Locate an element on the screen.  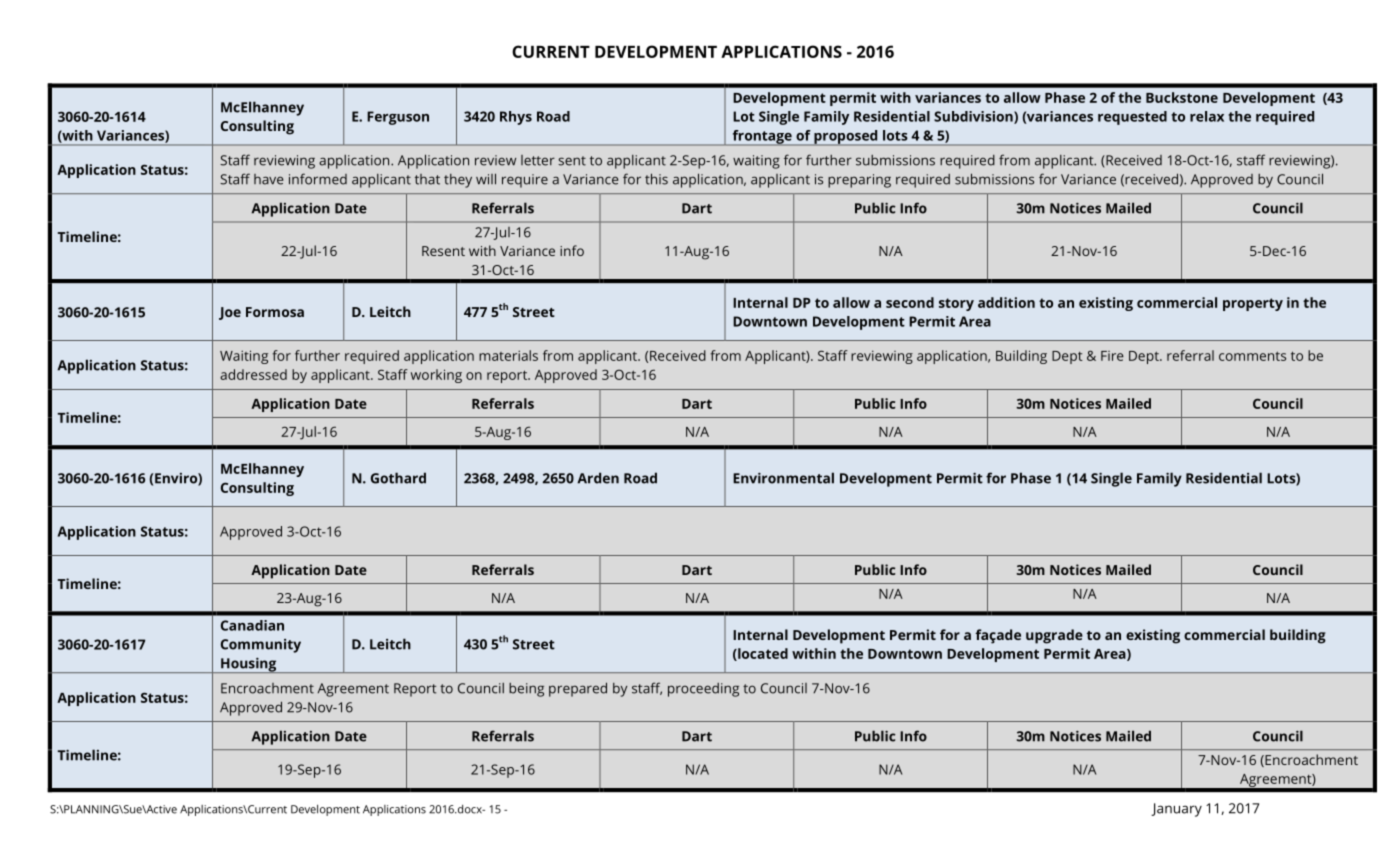
Formosa is located at coordinates (275, 312).
